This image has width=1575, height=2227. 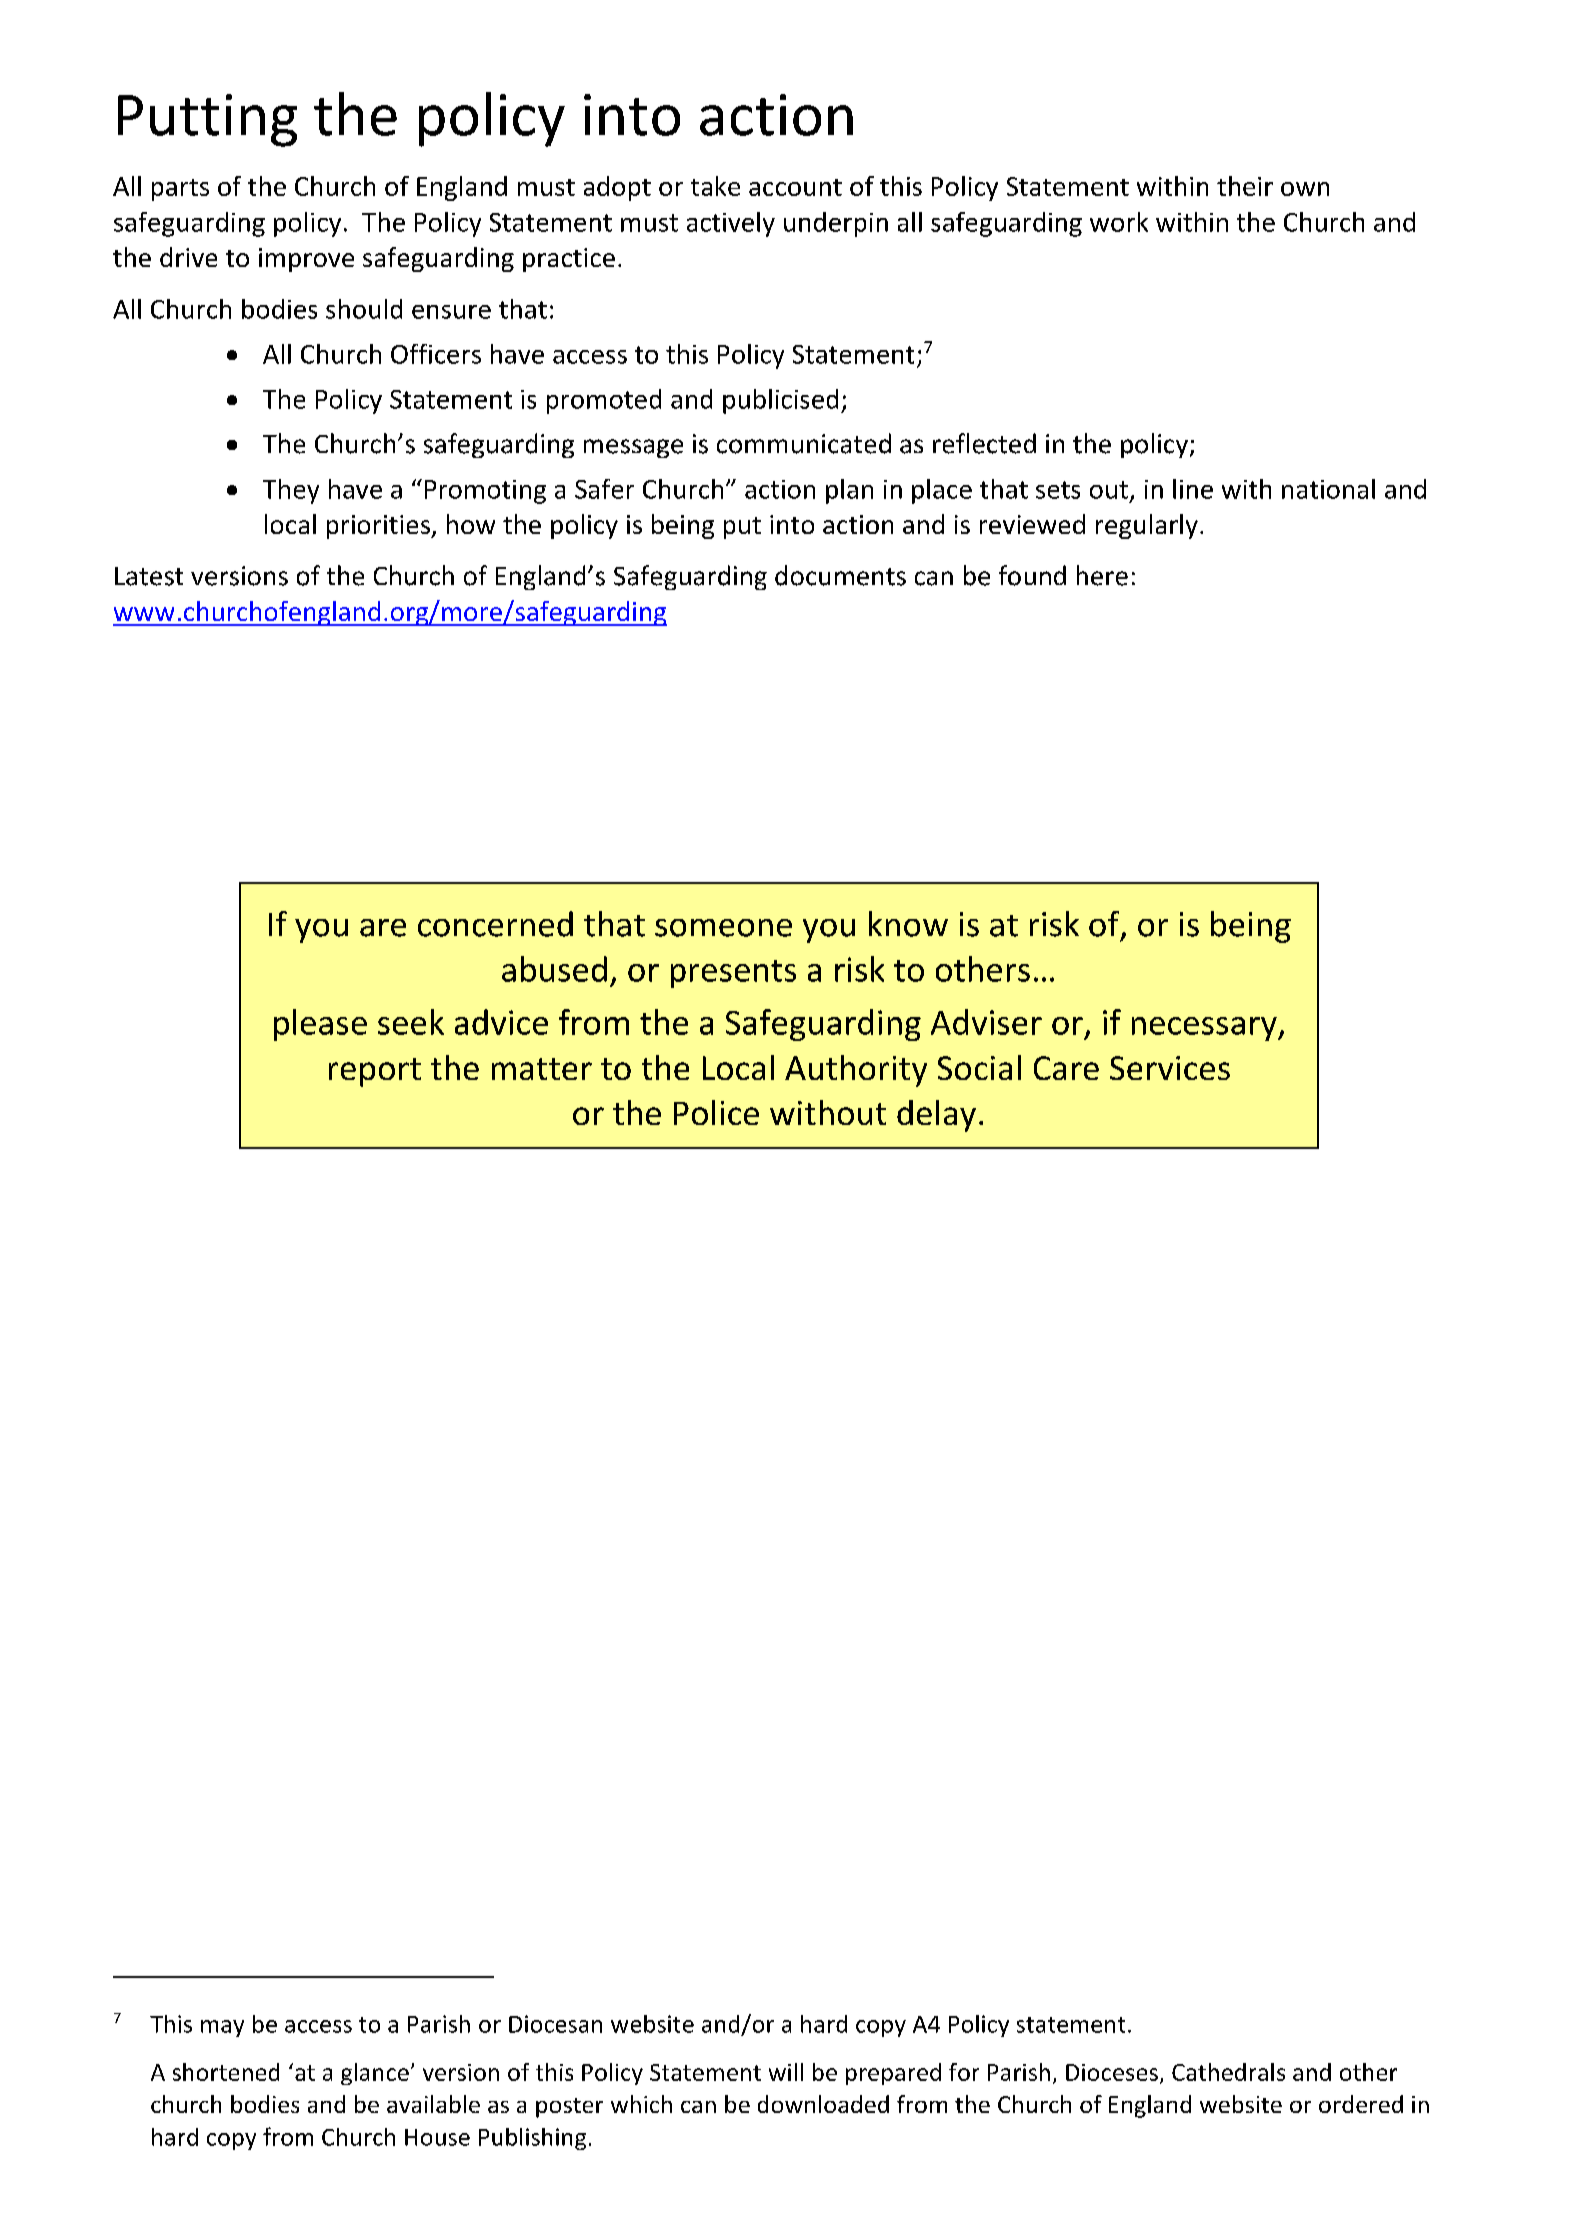 What do you see at coordinates (716, 1112) in the image?
I see `Police` at bounding box center [716, 1112].
